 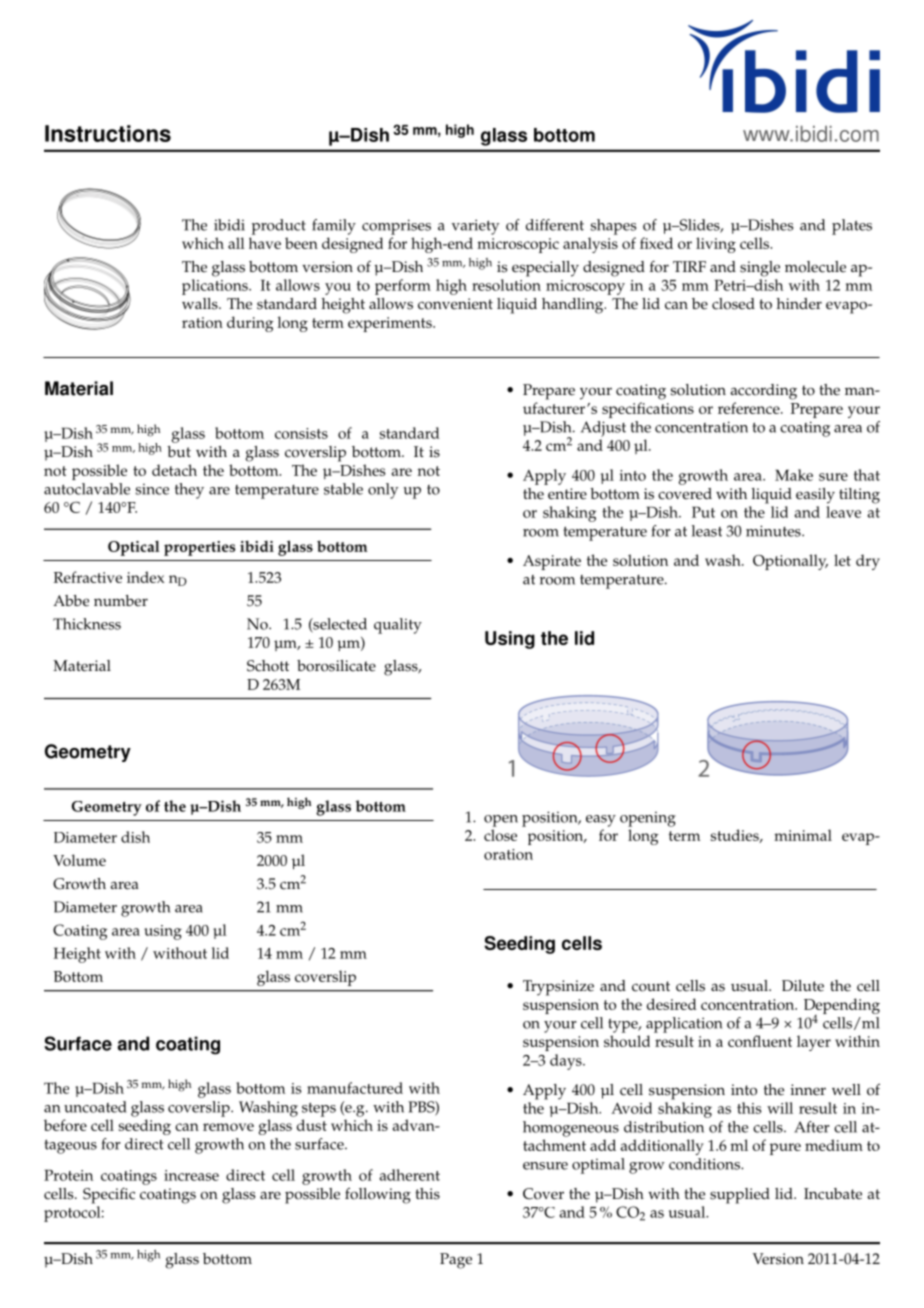 What do you see at coordinates (601, 821) in the image?
I see `easy` at bounding box center [601, 821].
